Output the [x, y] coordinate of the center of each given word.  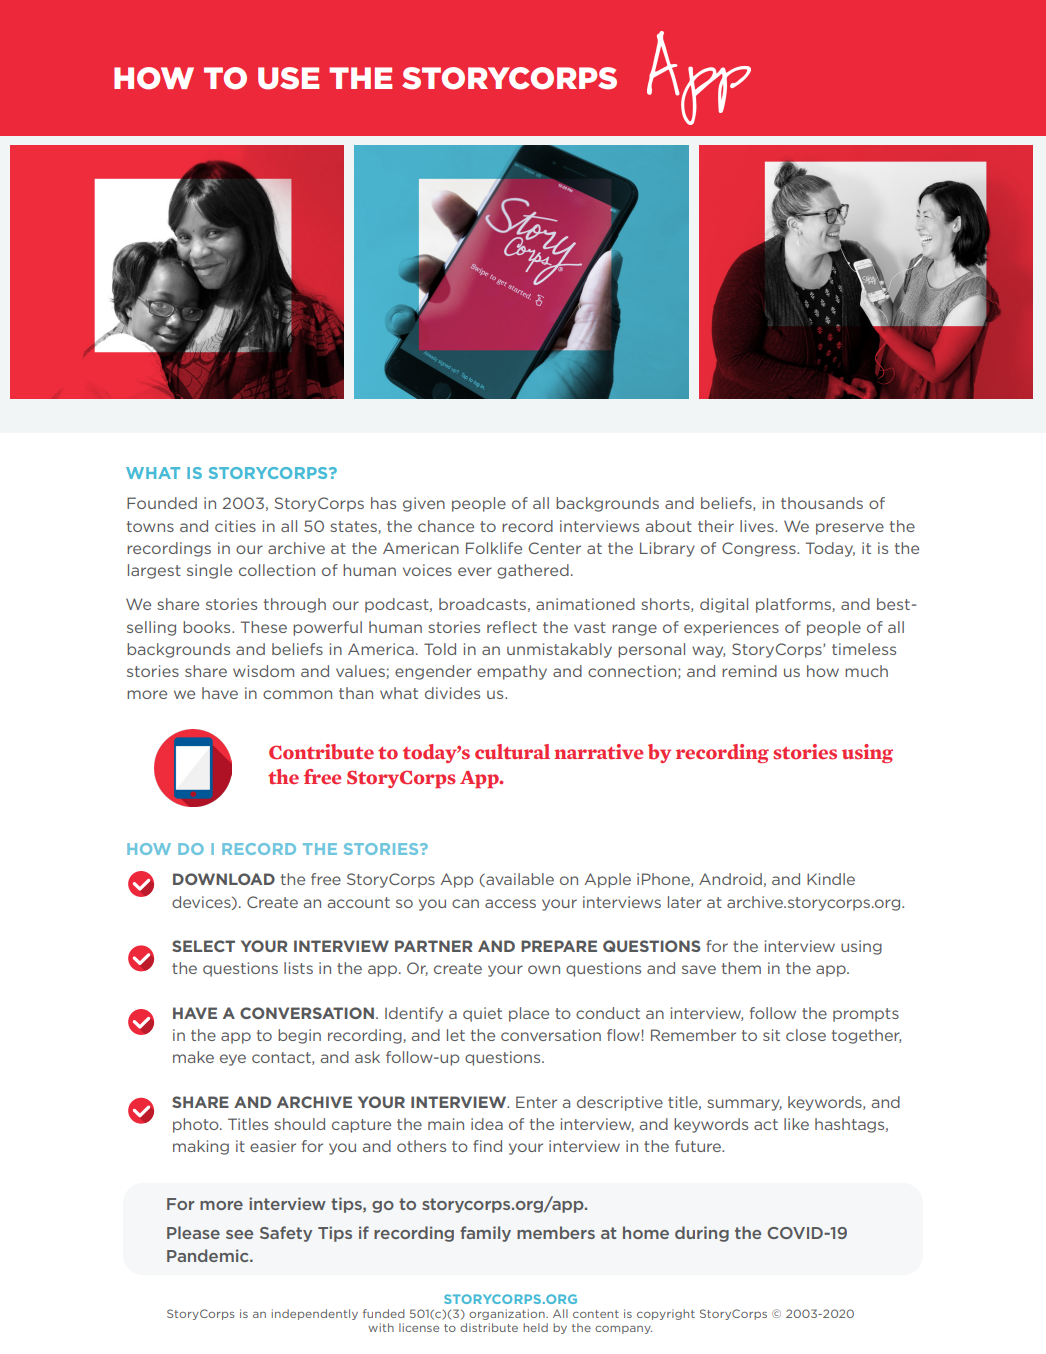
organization [508, 1314]
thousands [822, 503]
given [424, 504]
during [702, 1234]
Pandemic [209, 1255]
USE [288, 78]
